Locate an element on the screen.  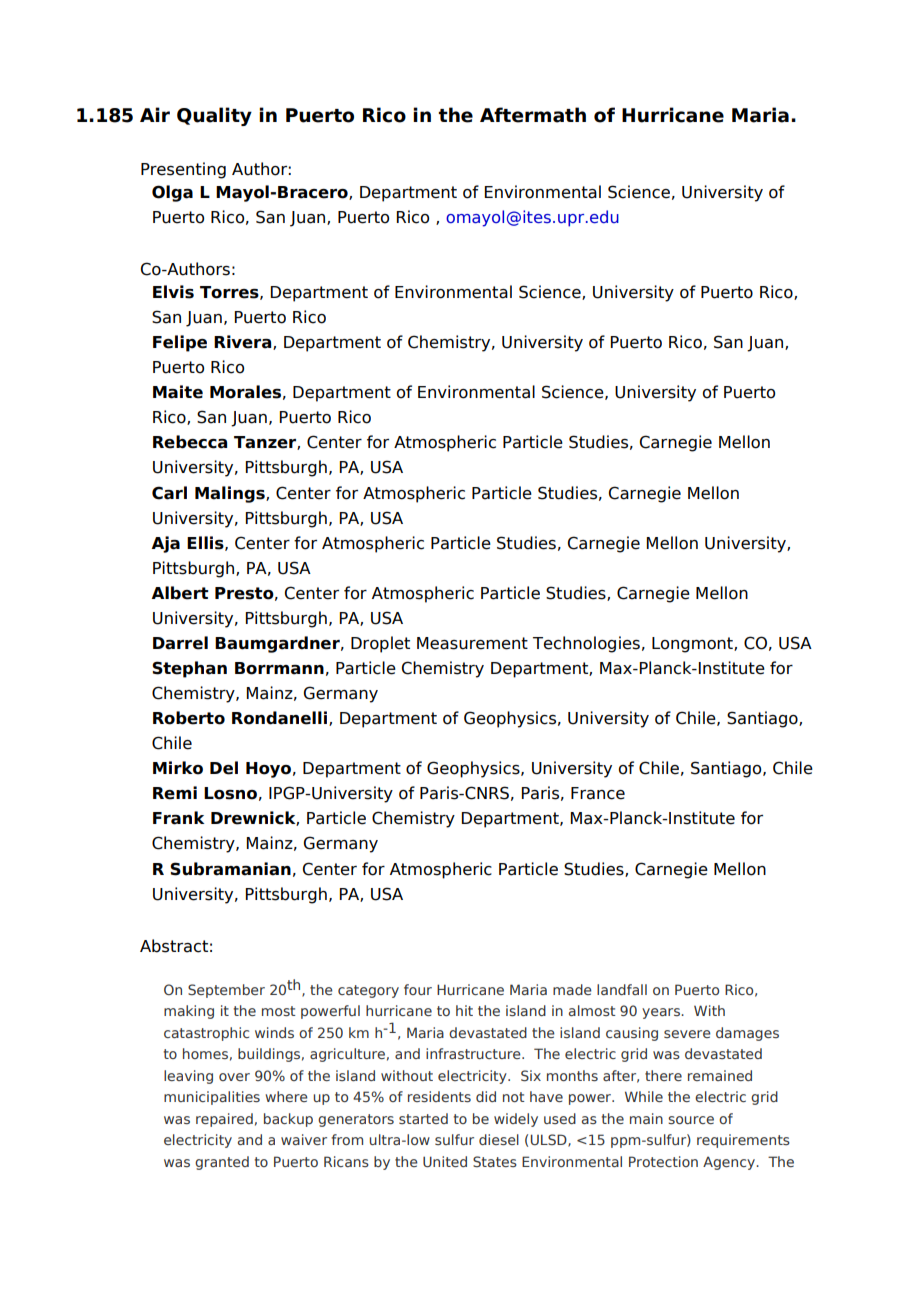
Technologies is located at coordinates (586, 644).
